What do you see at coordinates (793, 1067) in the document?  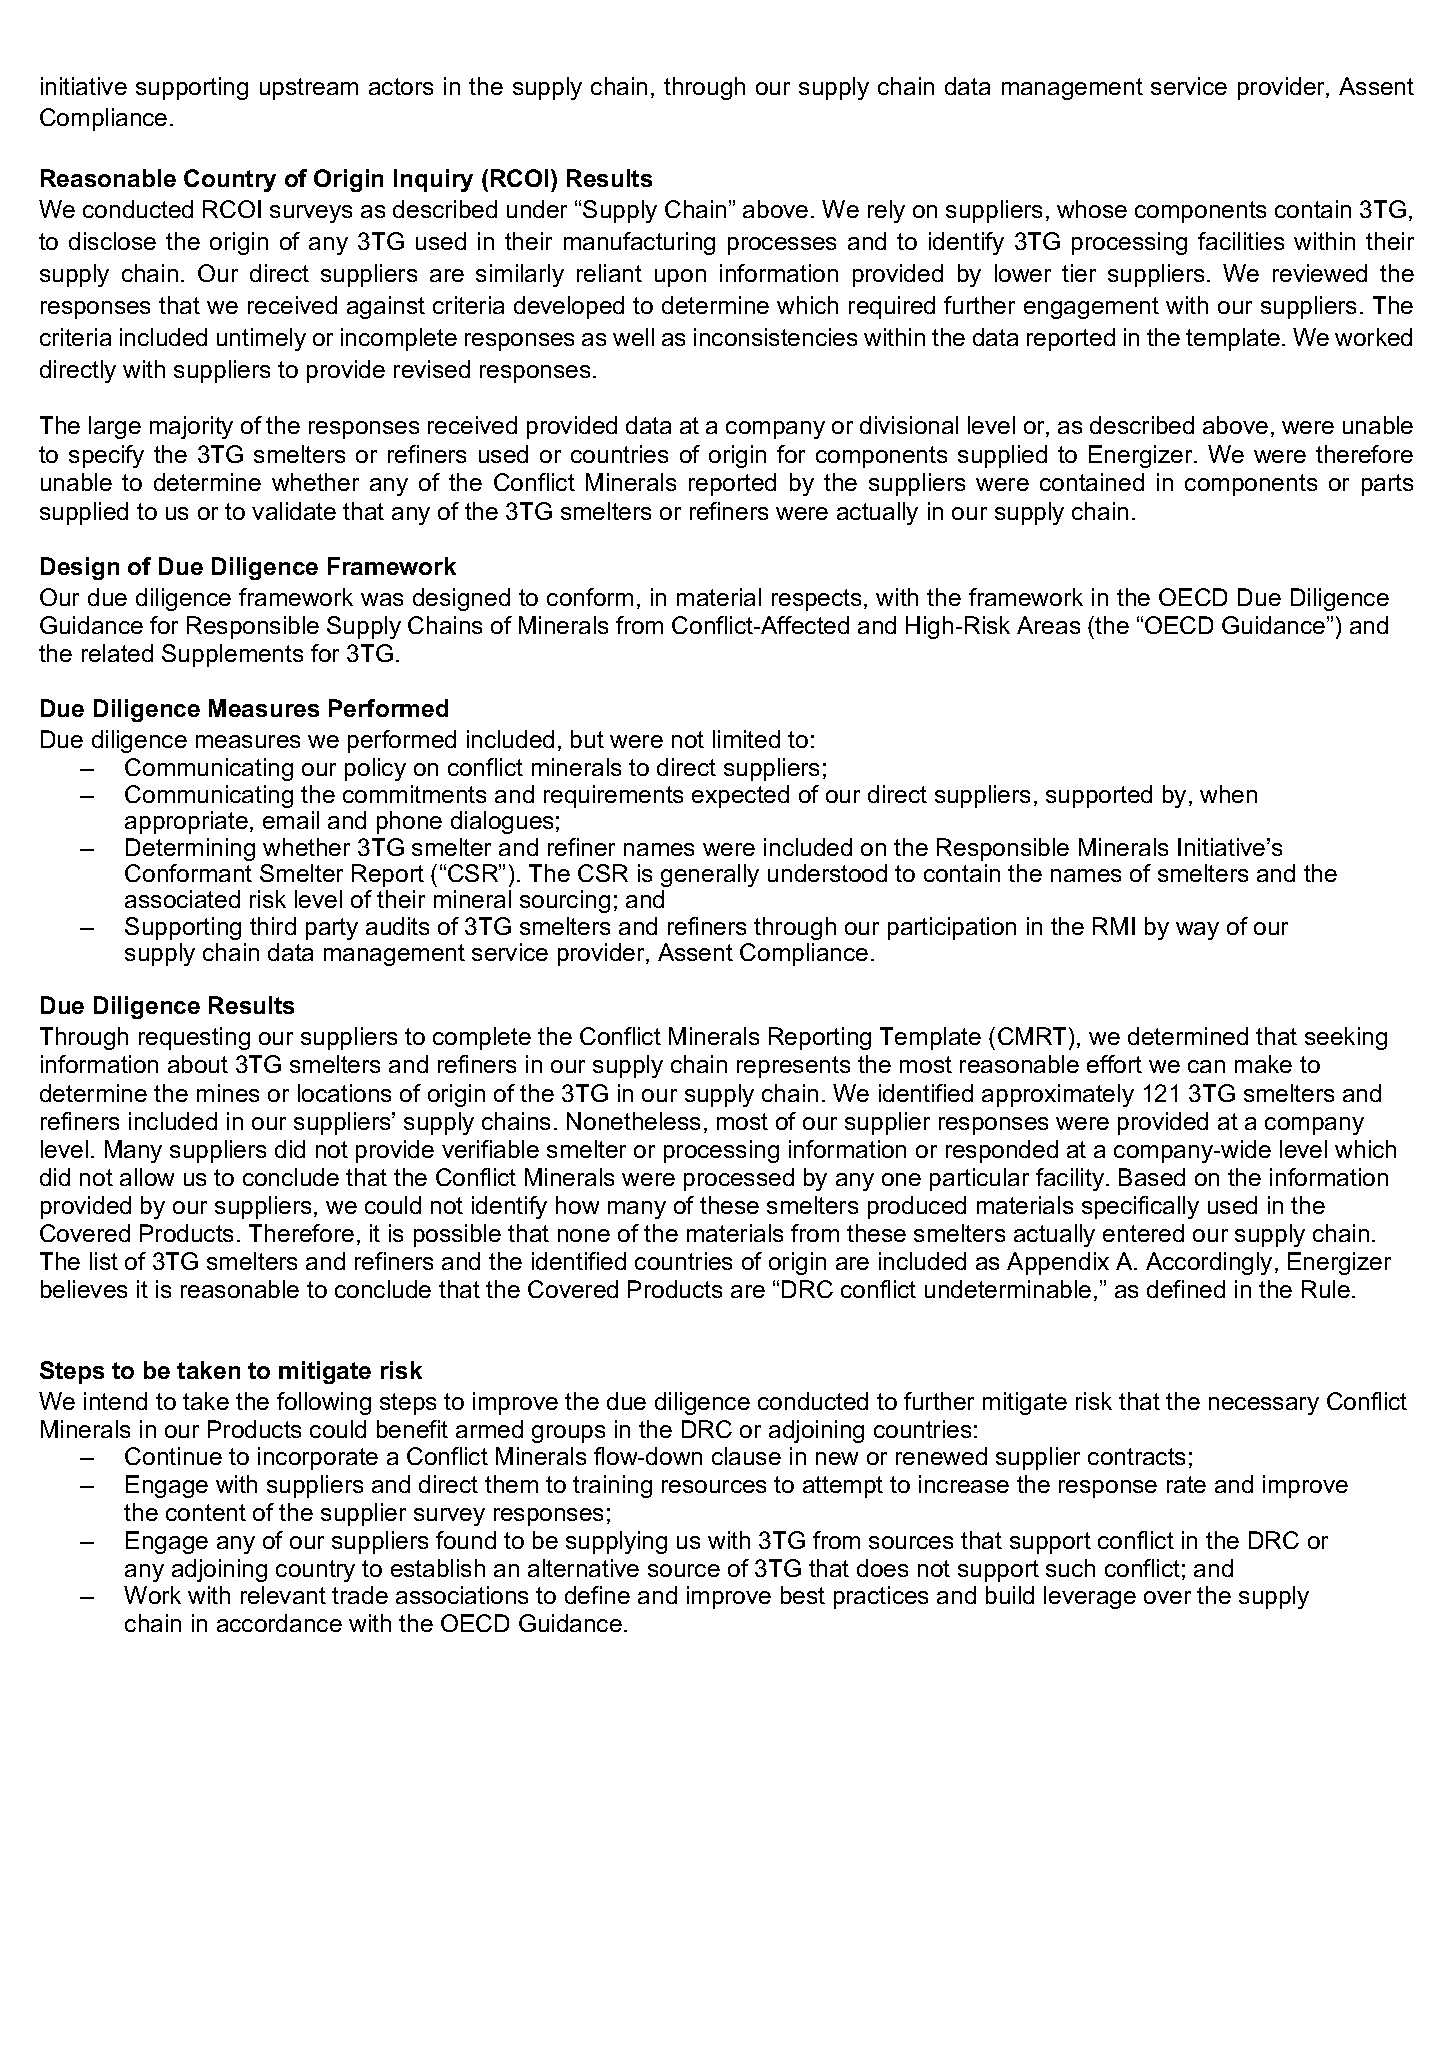 I see `represents` at bounding box center [793, 1067].
